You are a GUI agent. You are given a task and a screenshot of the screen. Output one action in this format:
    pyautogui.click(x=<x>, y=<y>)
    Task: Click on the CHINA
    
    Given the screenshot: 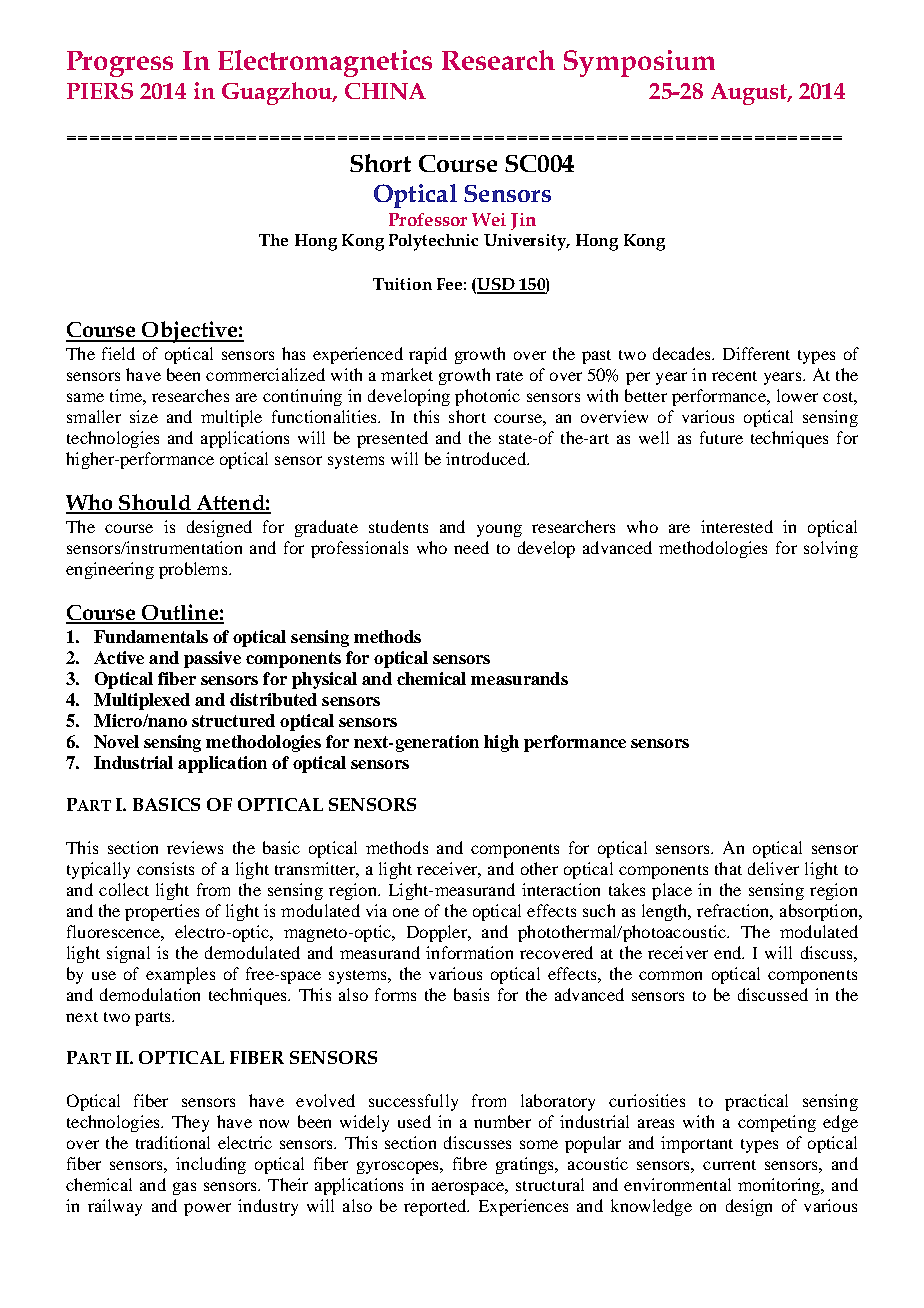 What is the action you would take?
    pyautogui.click(x=385, y=91)
